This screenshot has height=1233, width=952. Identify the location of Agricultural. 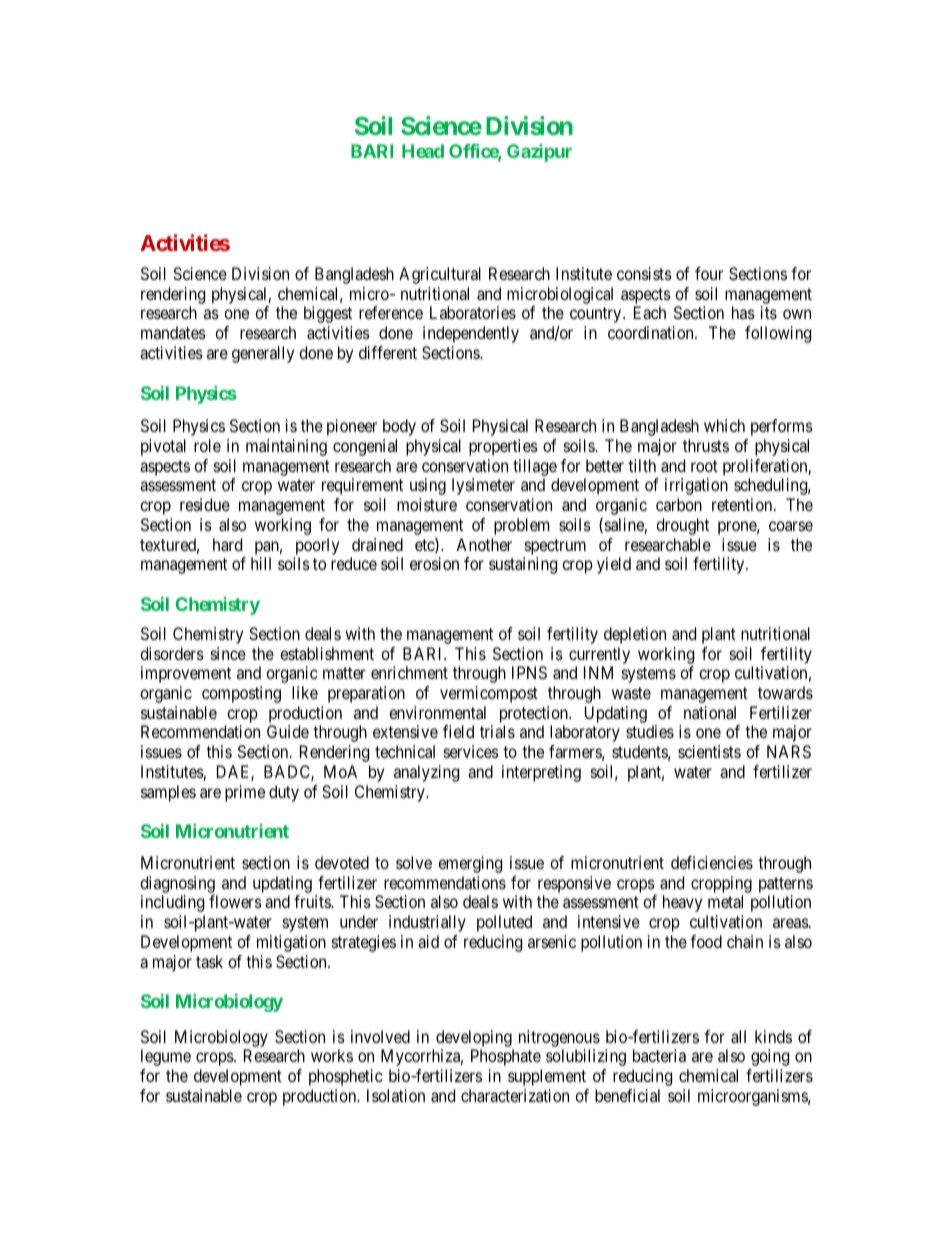
(440, 275).
